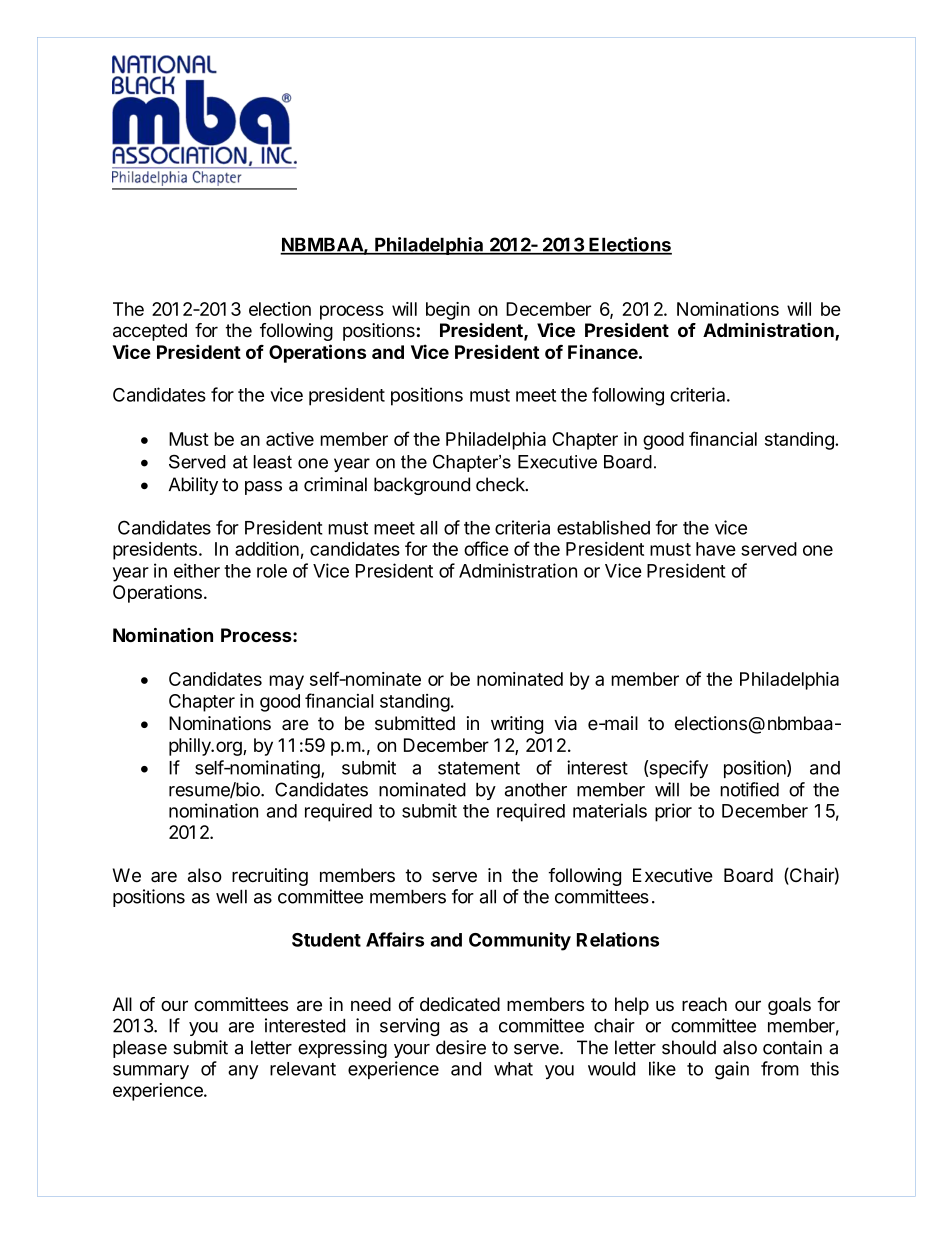 The image size is (952, 1233). I want to click on Community, so click(520, 941).
